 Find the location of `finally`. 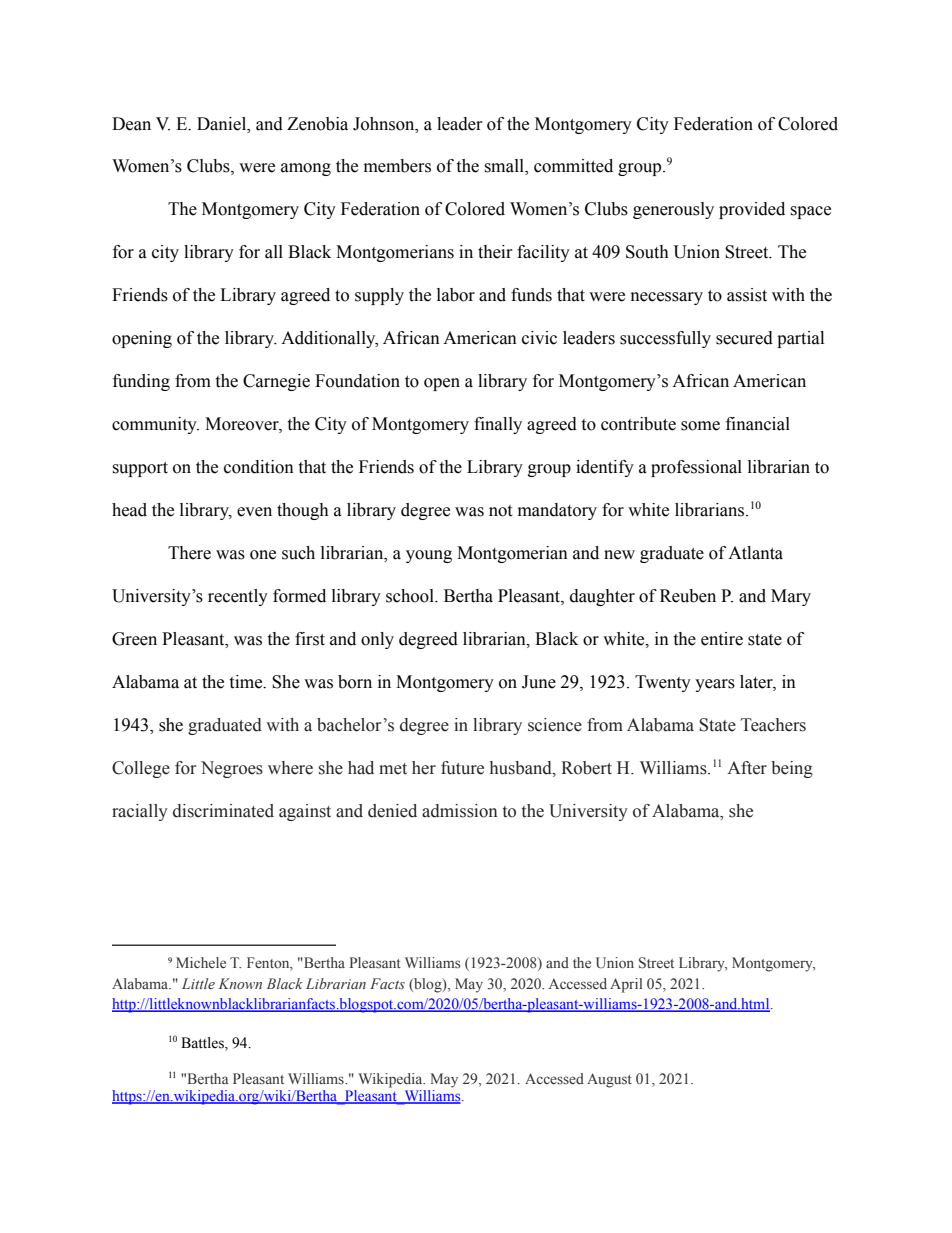

finally is located at coordinates (498, 425).
